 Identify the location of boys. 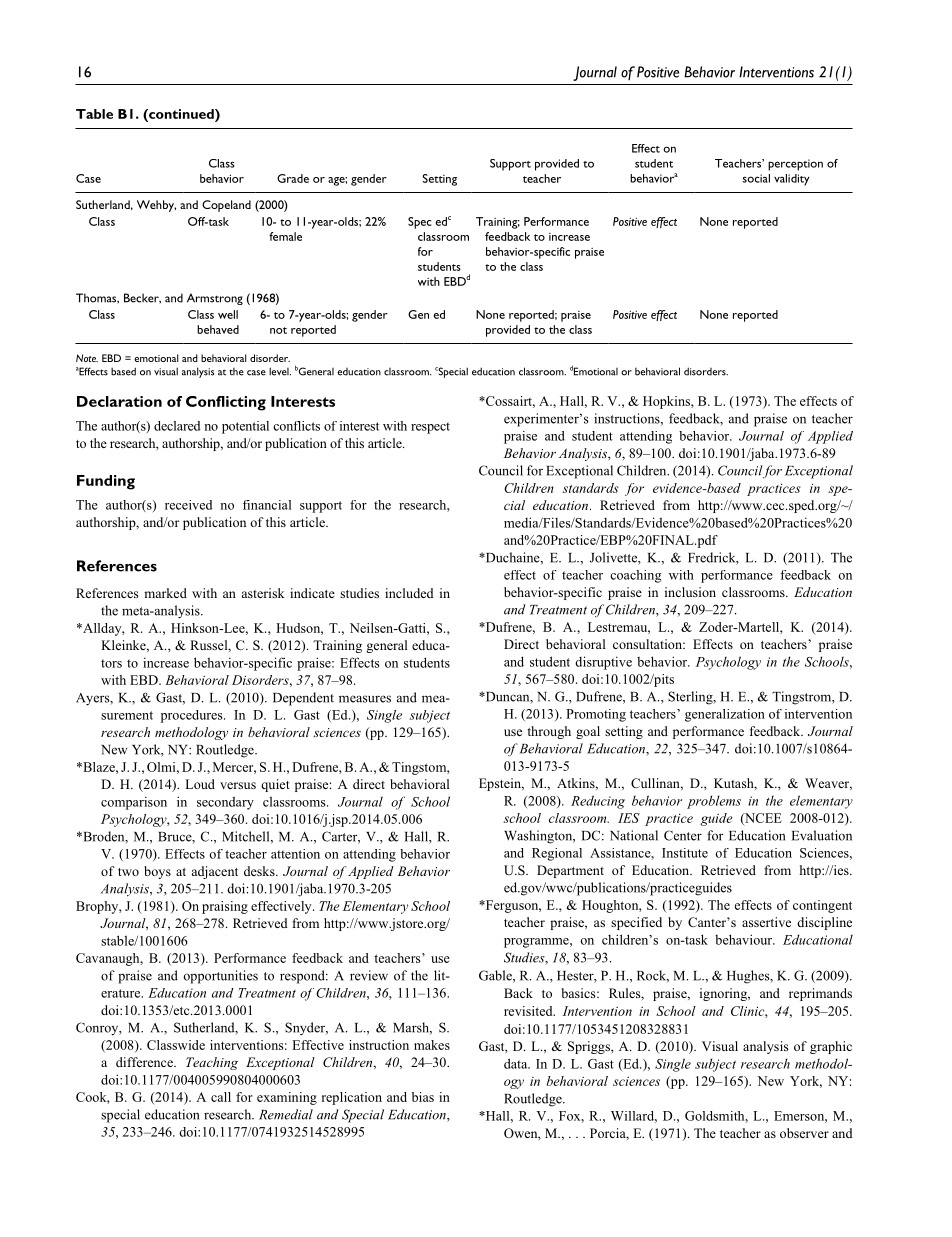
(157, 872).
